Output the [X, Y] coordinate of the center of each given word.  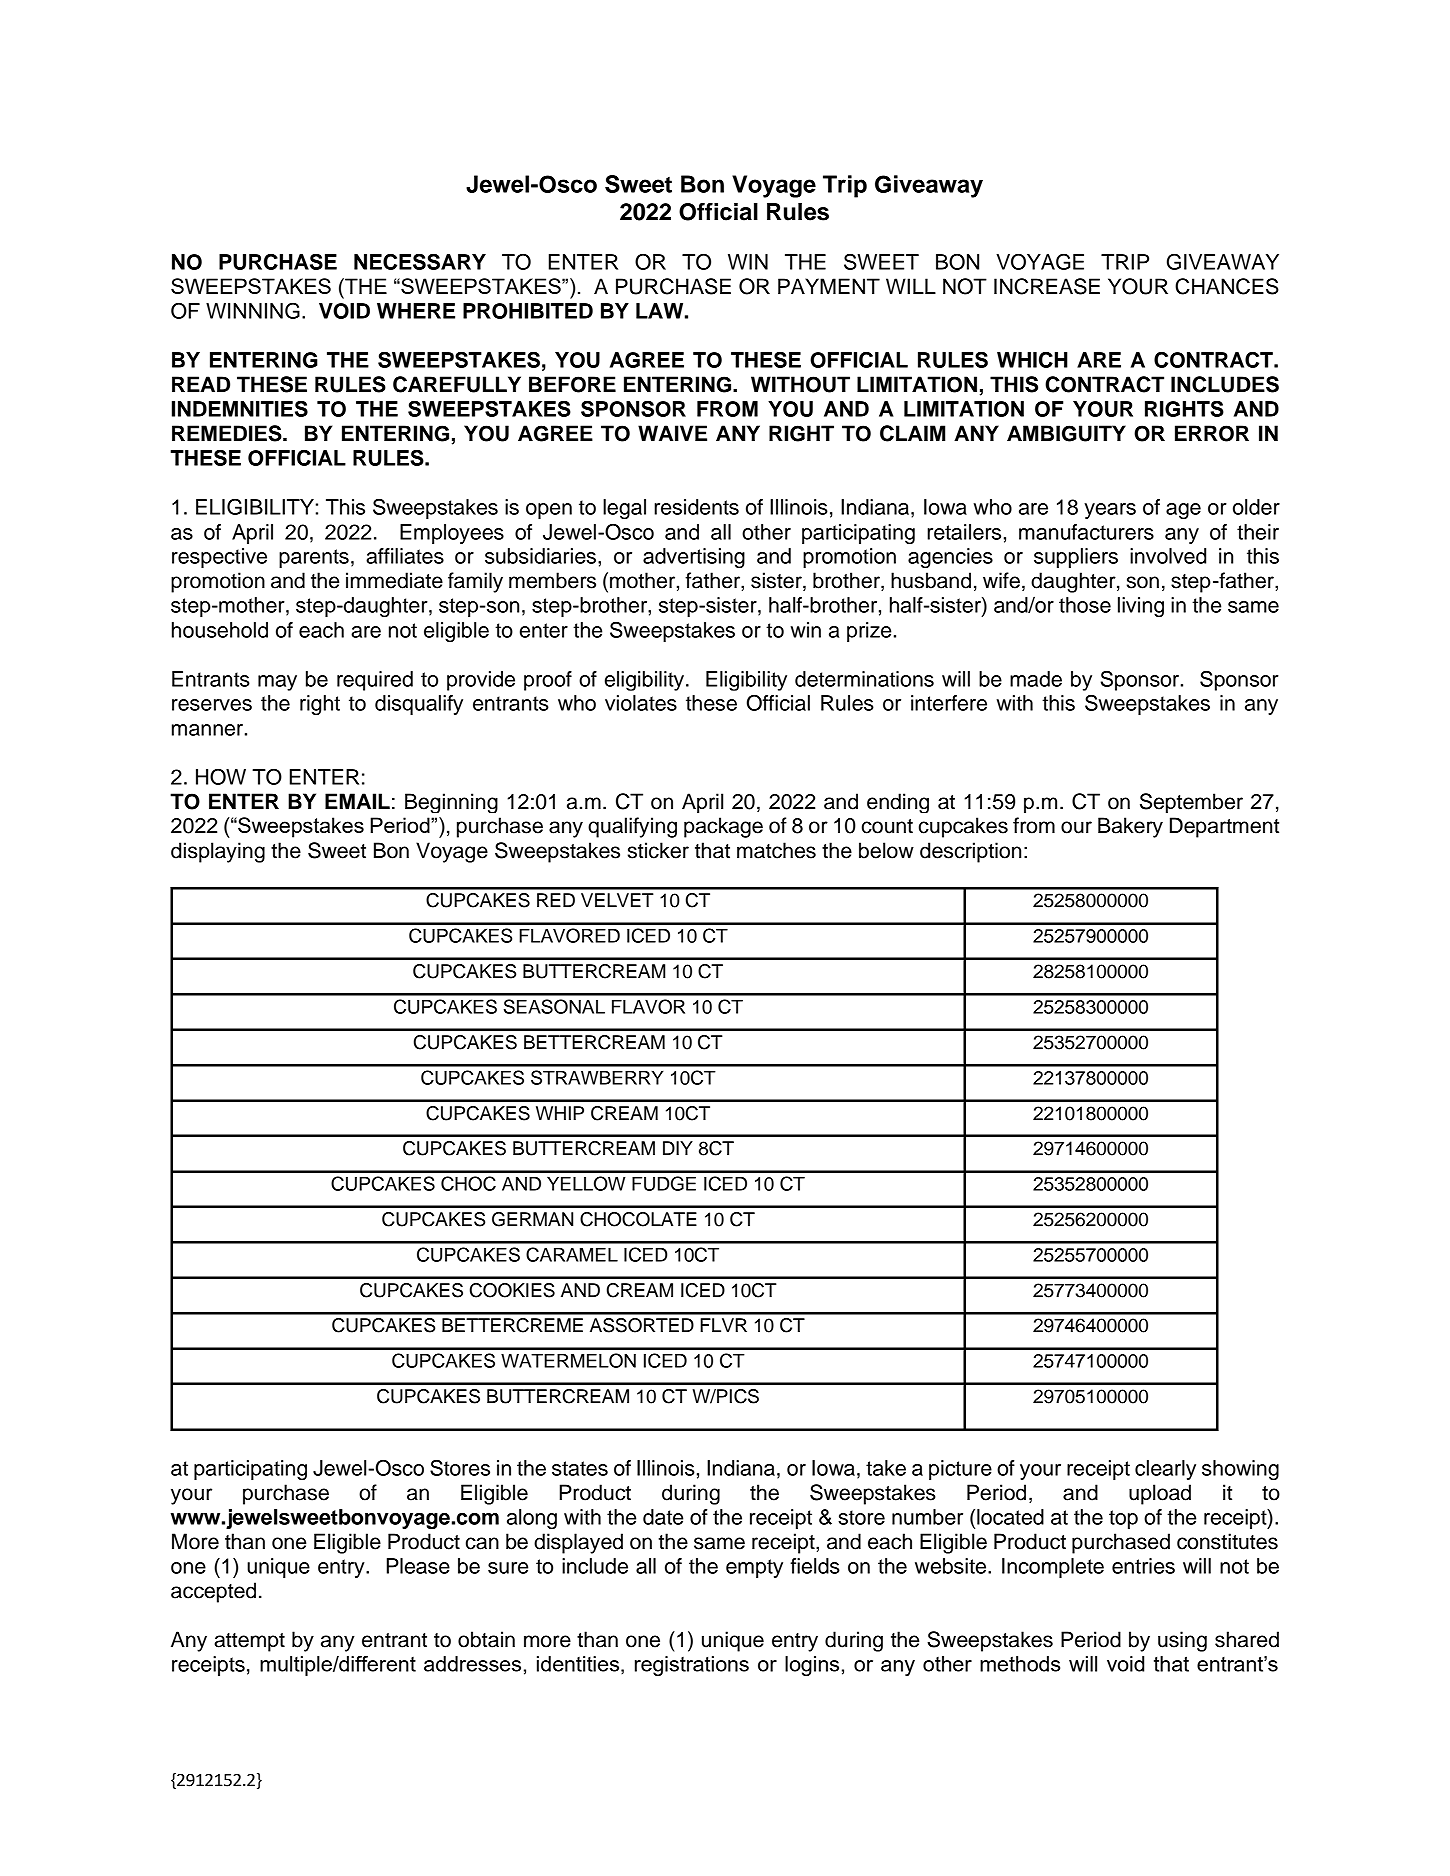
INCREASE [1047, 286]
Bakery [1130, 827]
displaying [218, 852]
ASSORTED [642, 1325]
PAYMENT [829, 286]
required [375, 681]
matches [776, 850]
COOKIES [512, 1290]
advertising [694, 558]
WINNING [253, 310]
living [1141, 607]
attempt [249, 1642]
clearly [1165, 1470]
